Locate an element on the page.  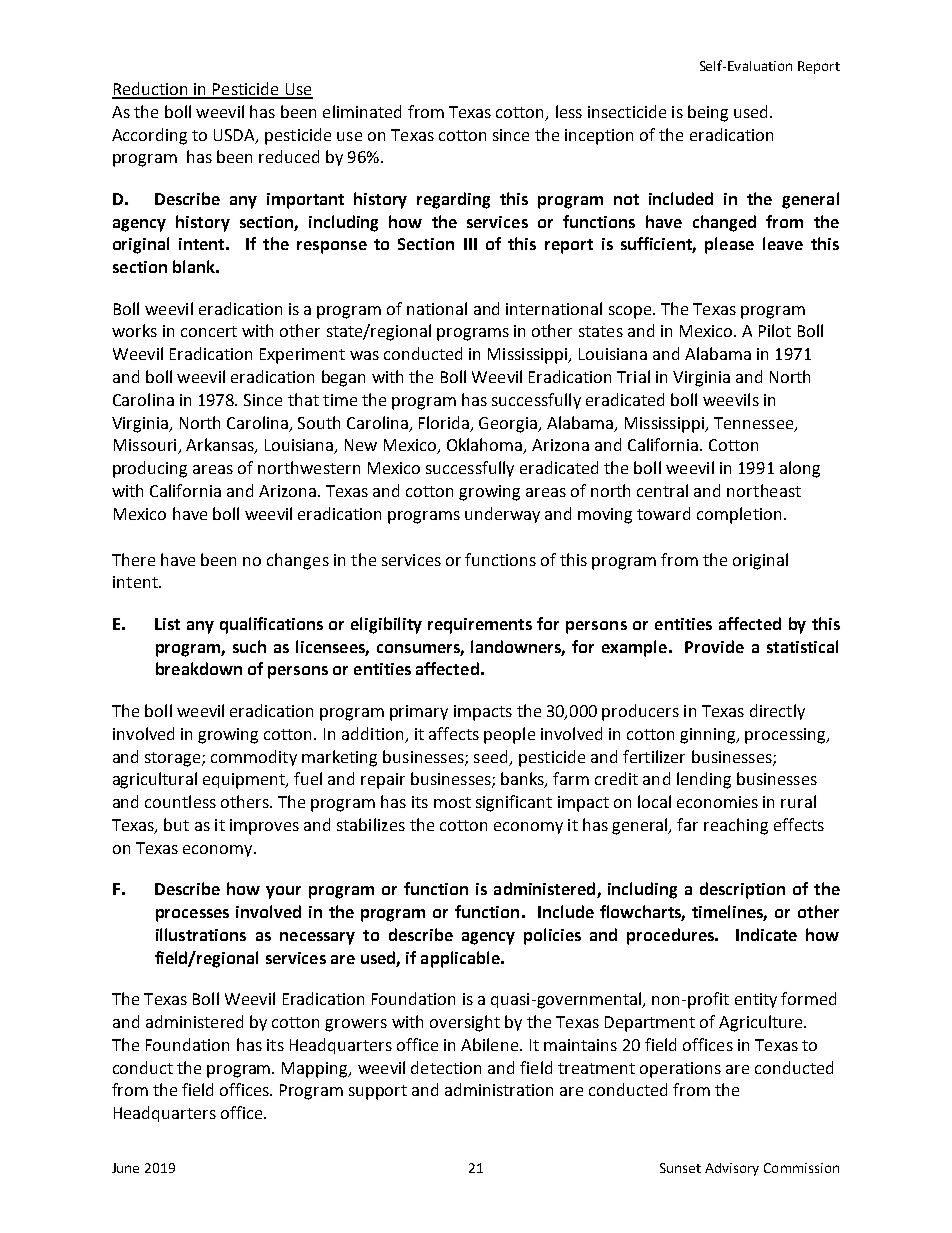
Provide is located at coordinates (714, 646).
